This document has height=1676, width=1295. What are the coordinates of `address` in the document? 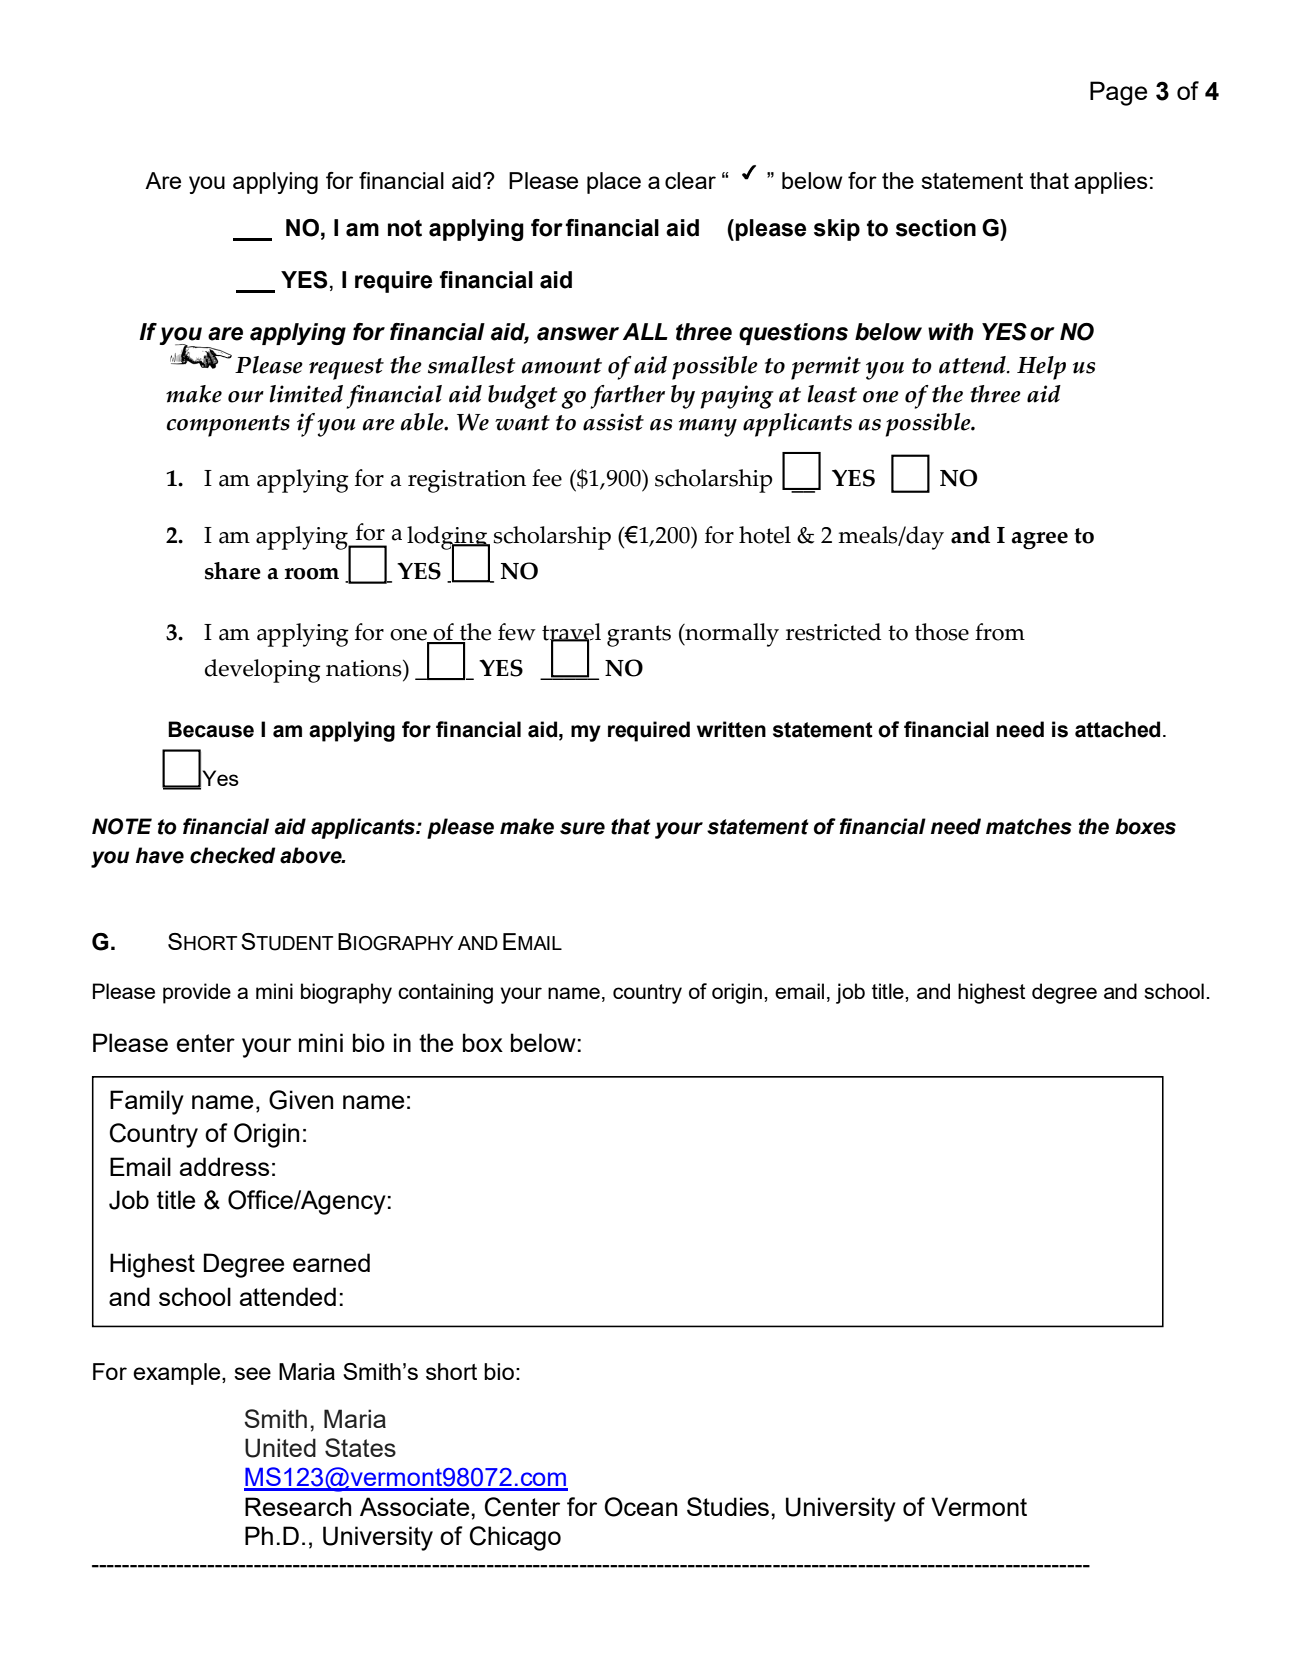 It's located at (224, 1166).
